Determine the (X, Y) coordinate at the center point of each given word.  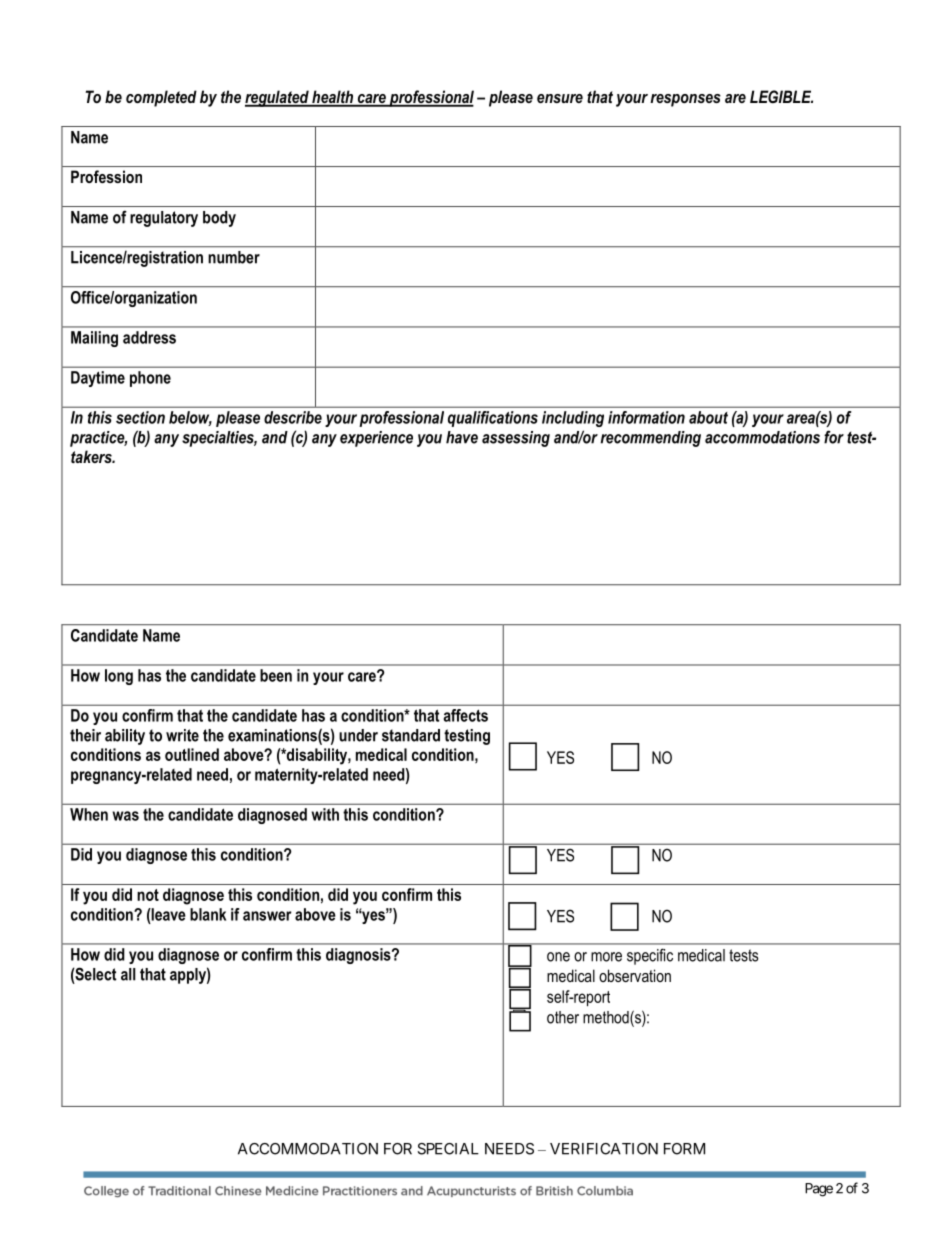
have (462, 437)
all (128, 974)
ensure (560, 98)
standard (411, 735)
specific (650, 956)
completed (161, 98)
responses (685, 100)
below (190, 418)
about (708, 417)
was (125, 816)
